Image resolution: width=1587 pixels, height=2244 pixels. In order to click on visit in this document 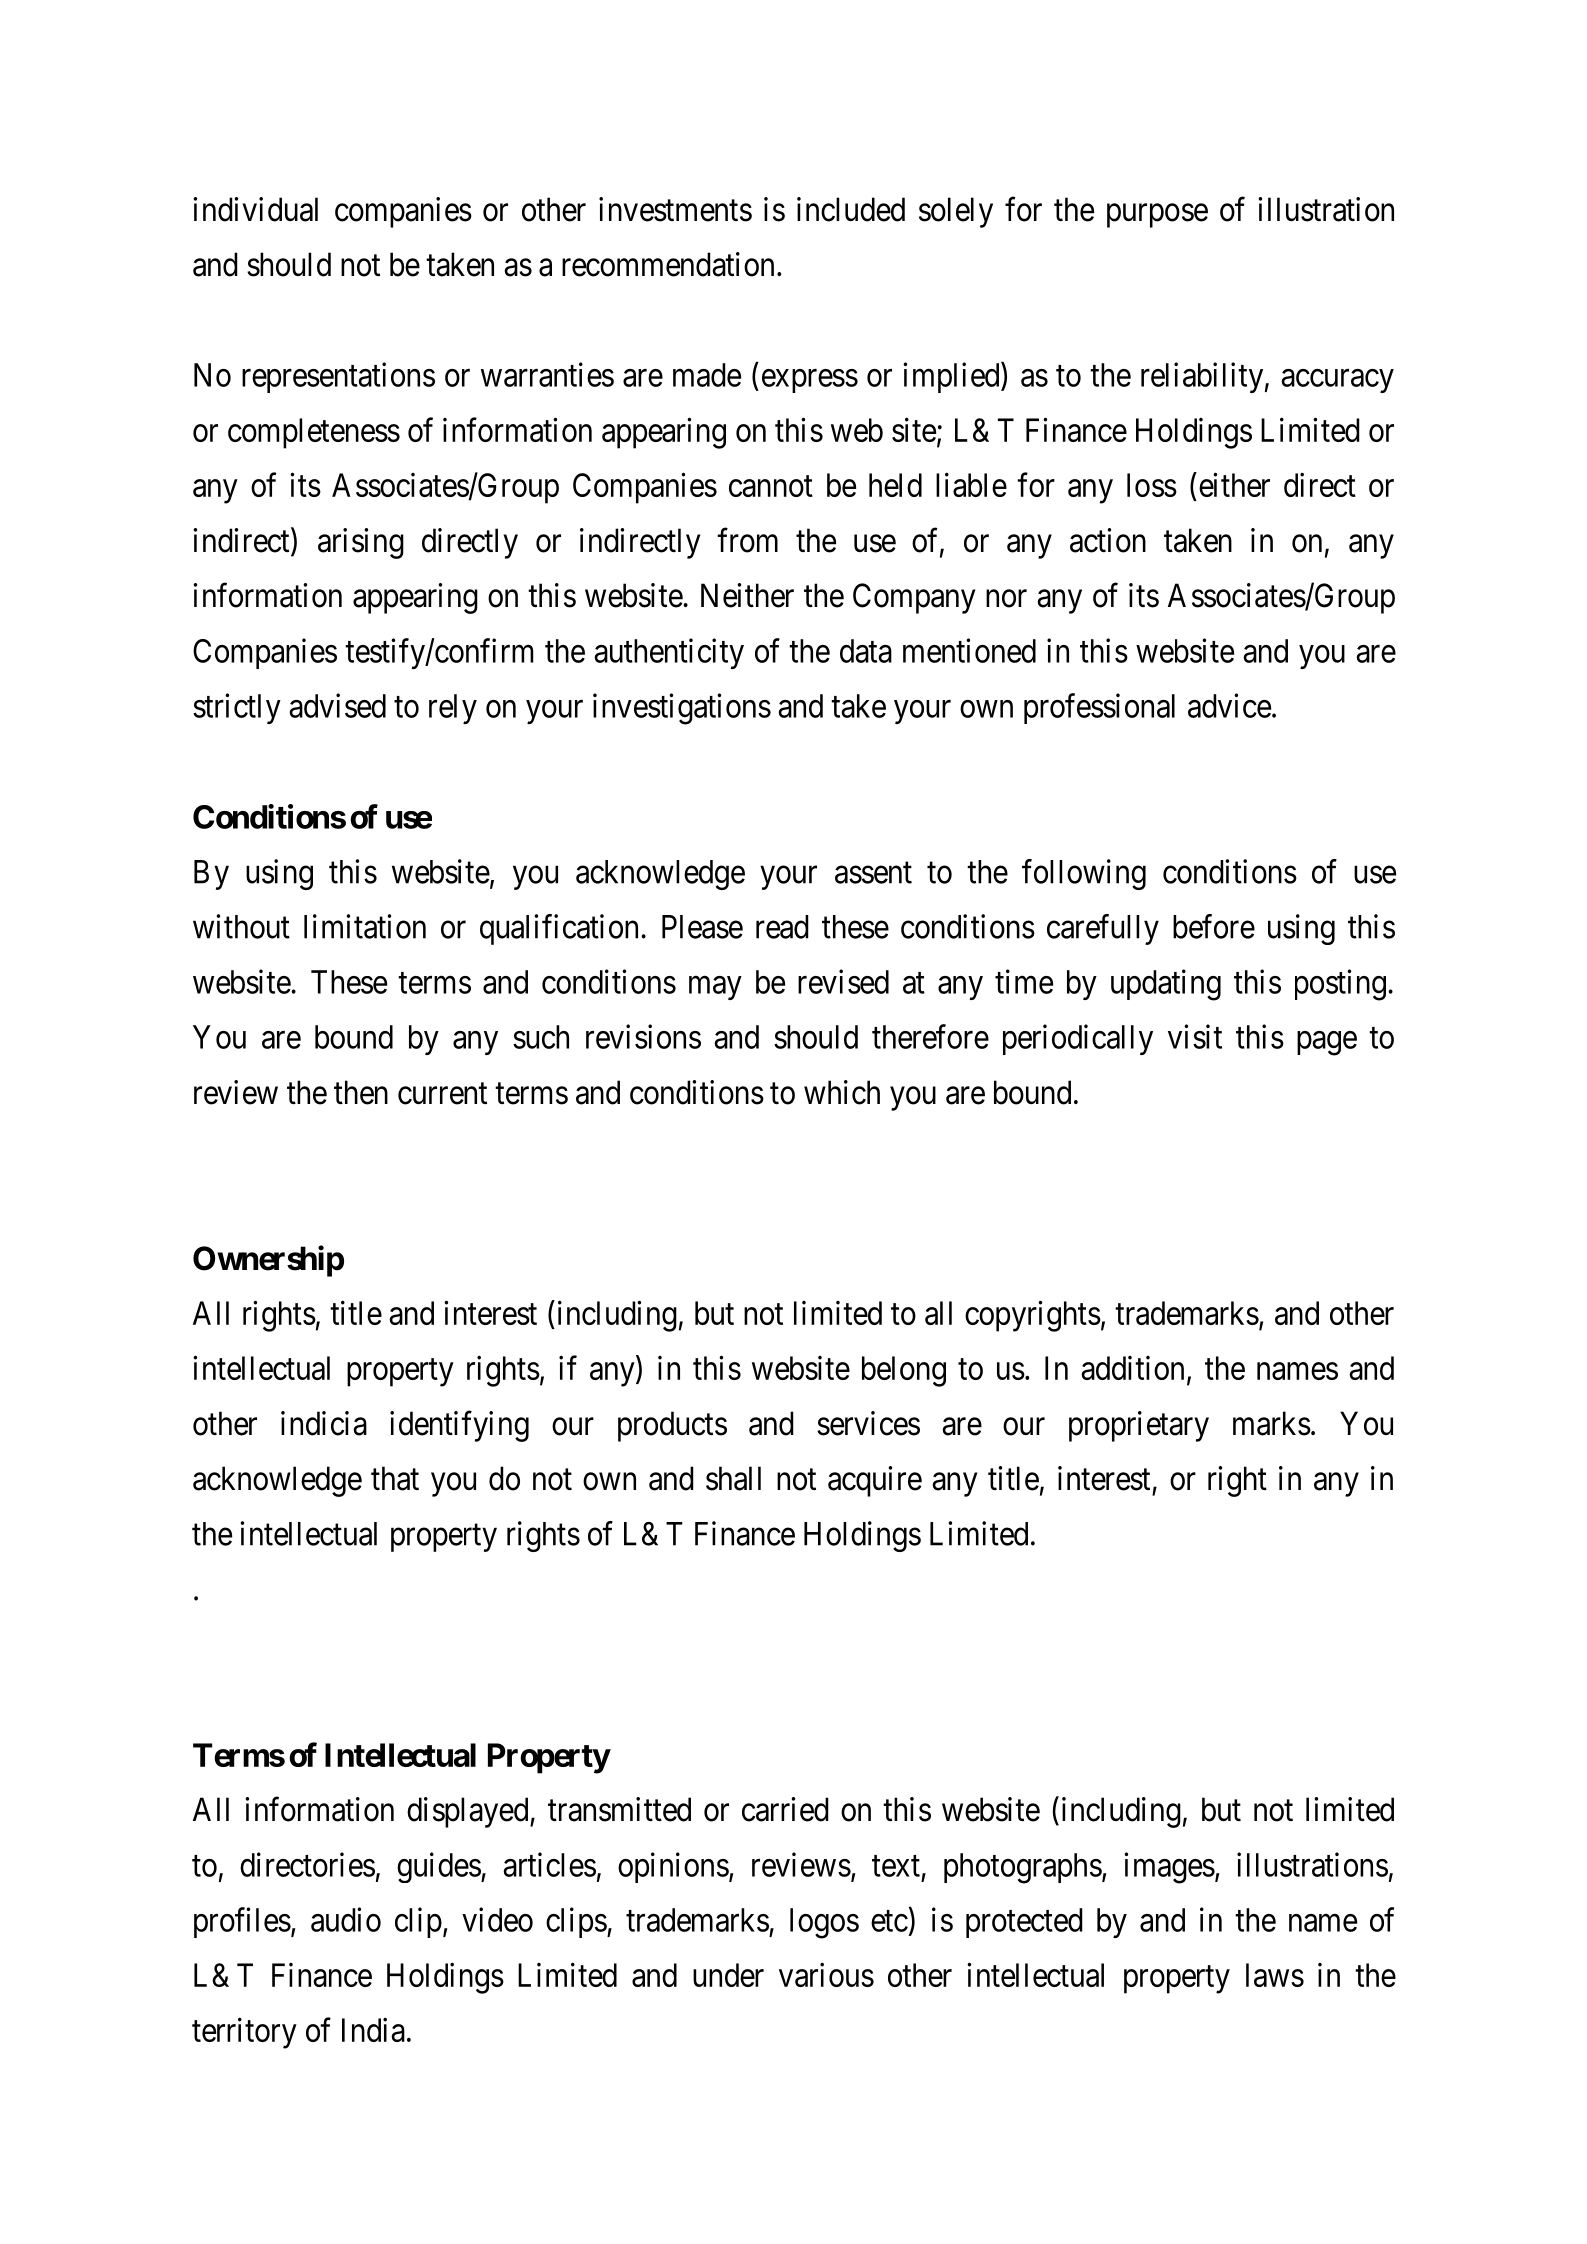, I will do `click(1195, 1036)`.
